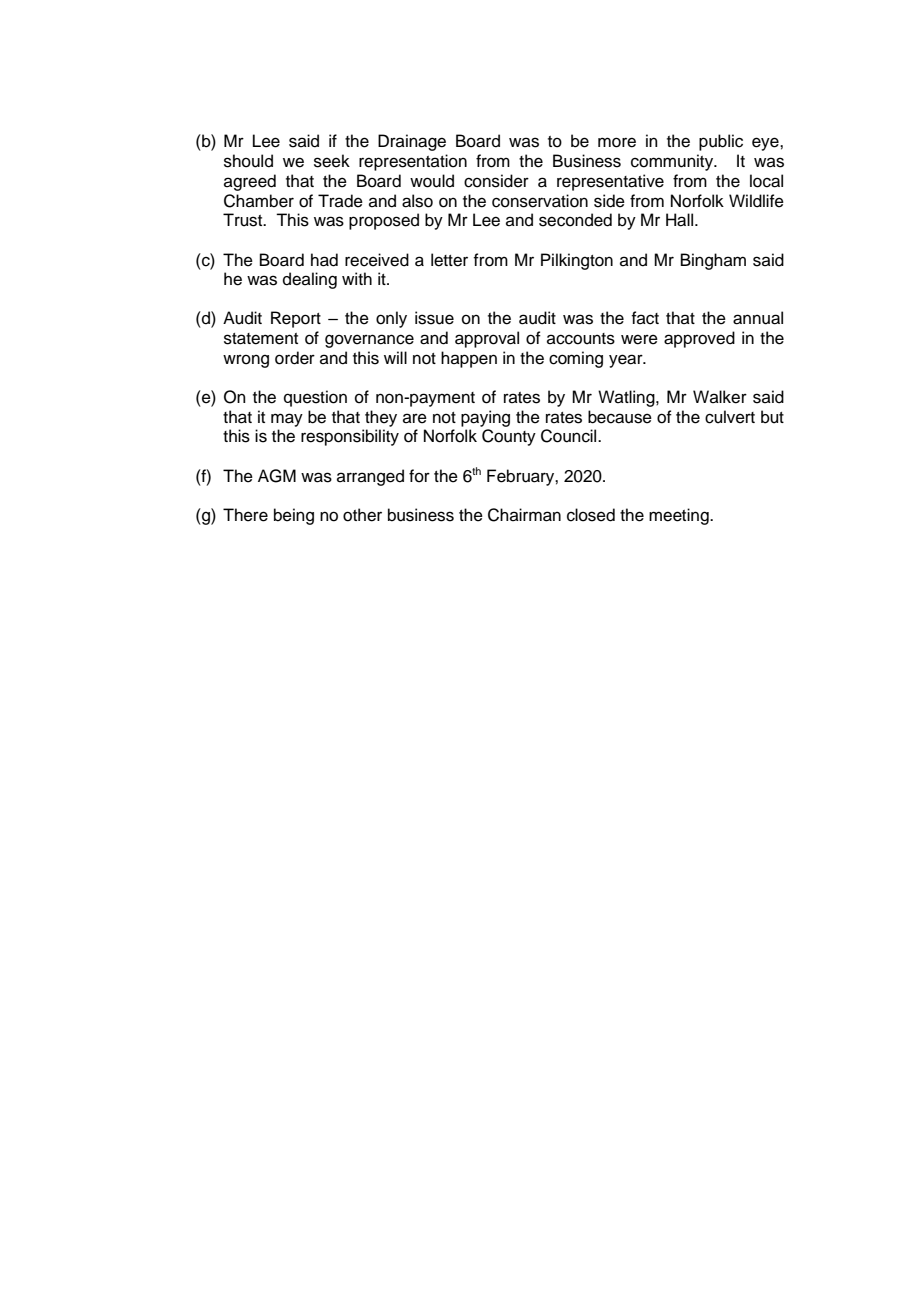 The image size is (924, 1308). What do you see at coordinates (332, 161) in the screenshot?
I see `seek` at bounding box center [332, 161].
